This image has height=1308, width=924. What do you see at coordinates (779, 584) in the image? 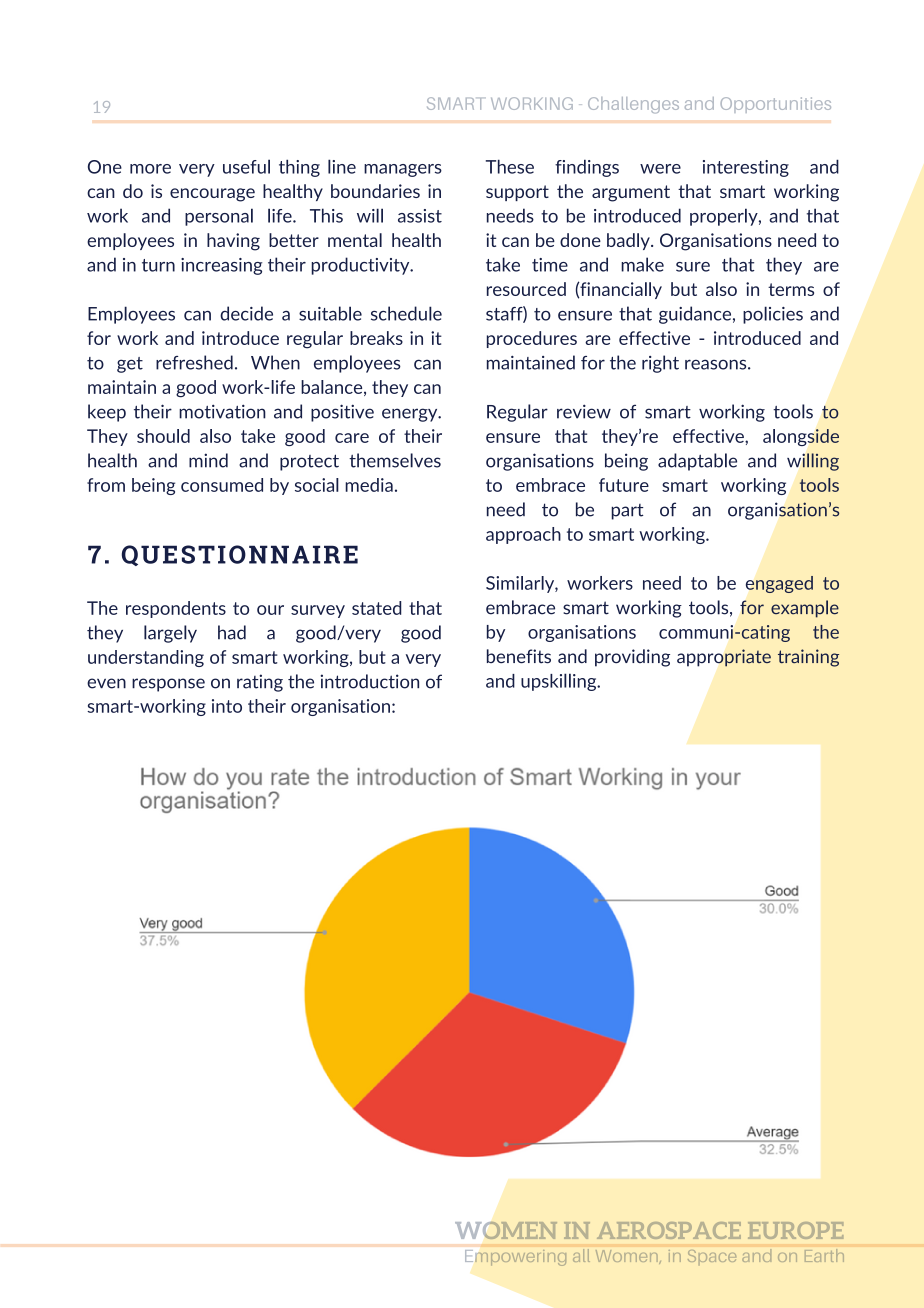
I see `engaged` at bounding box center [779, 584].
